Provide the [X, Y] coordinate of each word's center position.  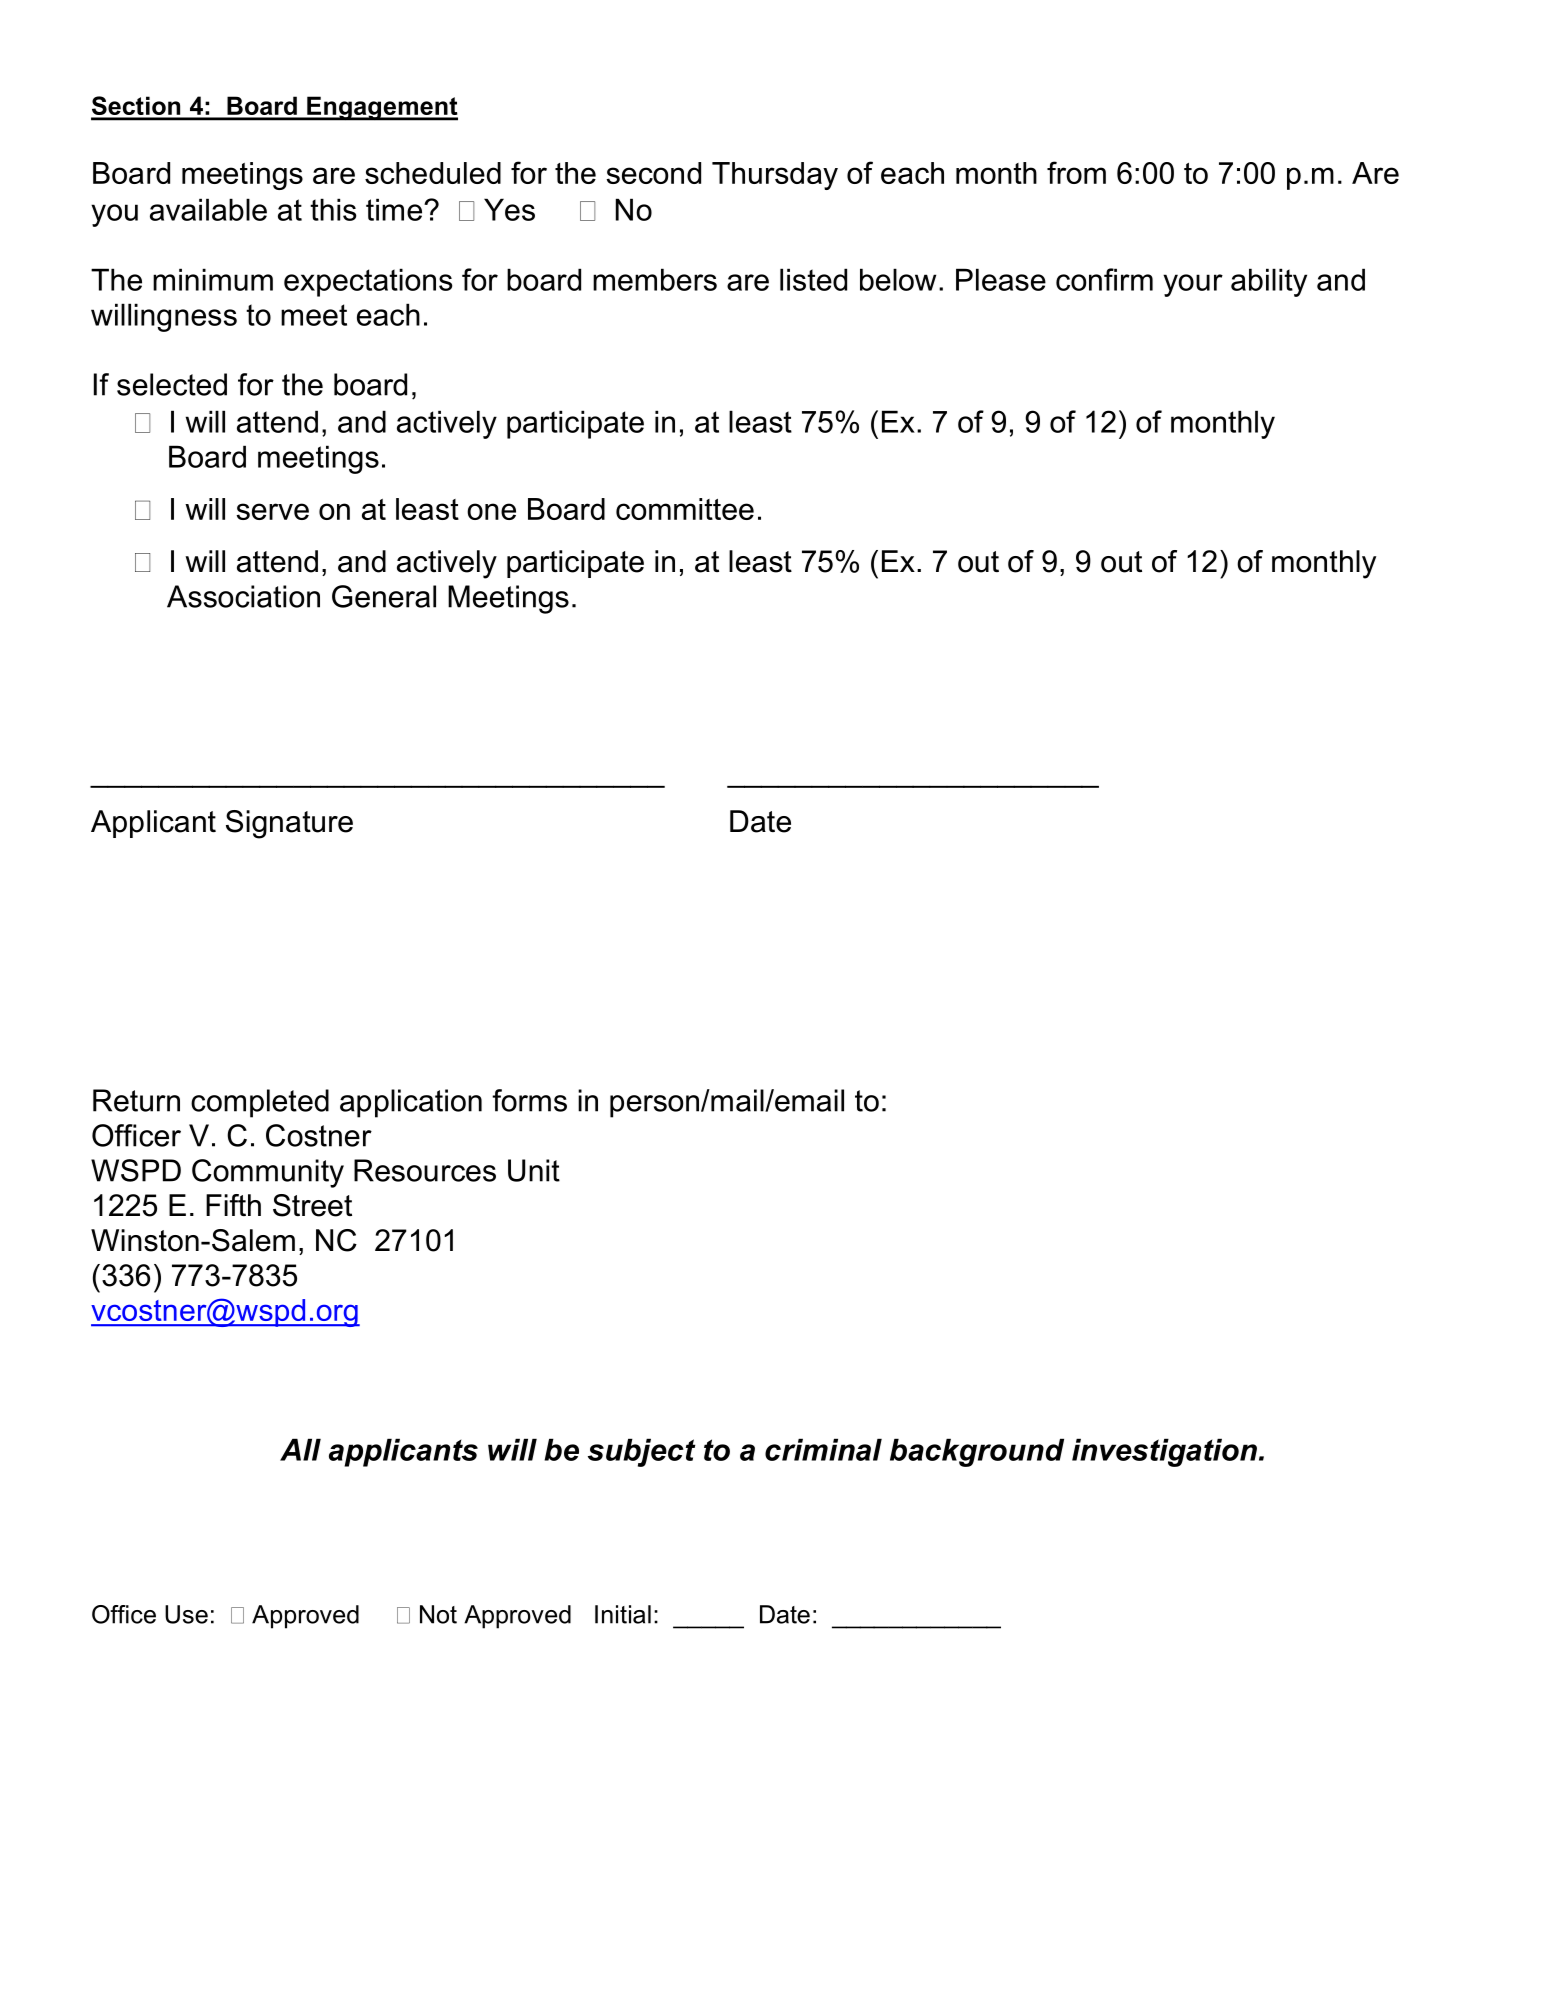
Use [186, 1614]
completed [260, 1103]
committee [685, 509]
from [1076, 172]
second [653, 173]
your [1193, 285]
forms [529, 1100]
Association [243, 596]
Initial [623, 1614]
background [977, 1452]
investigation [1164, 1452]
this [333, 209]
